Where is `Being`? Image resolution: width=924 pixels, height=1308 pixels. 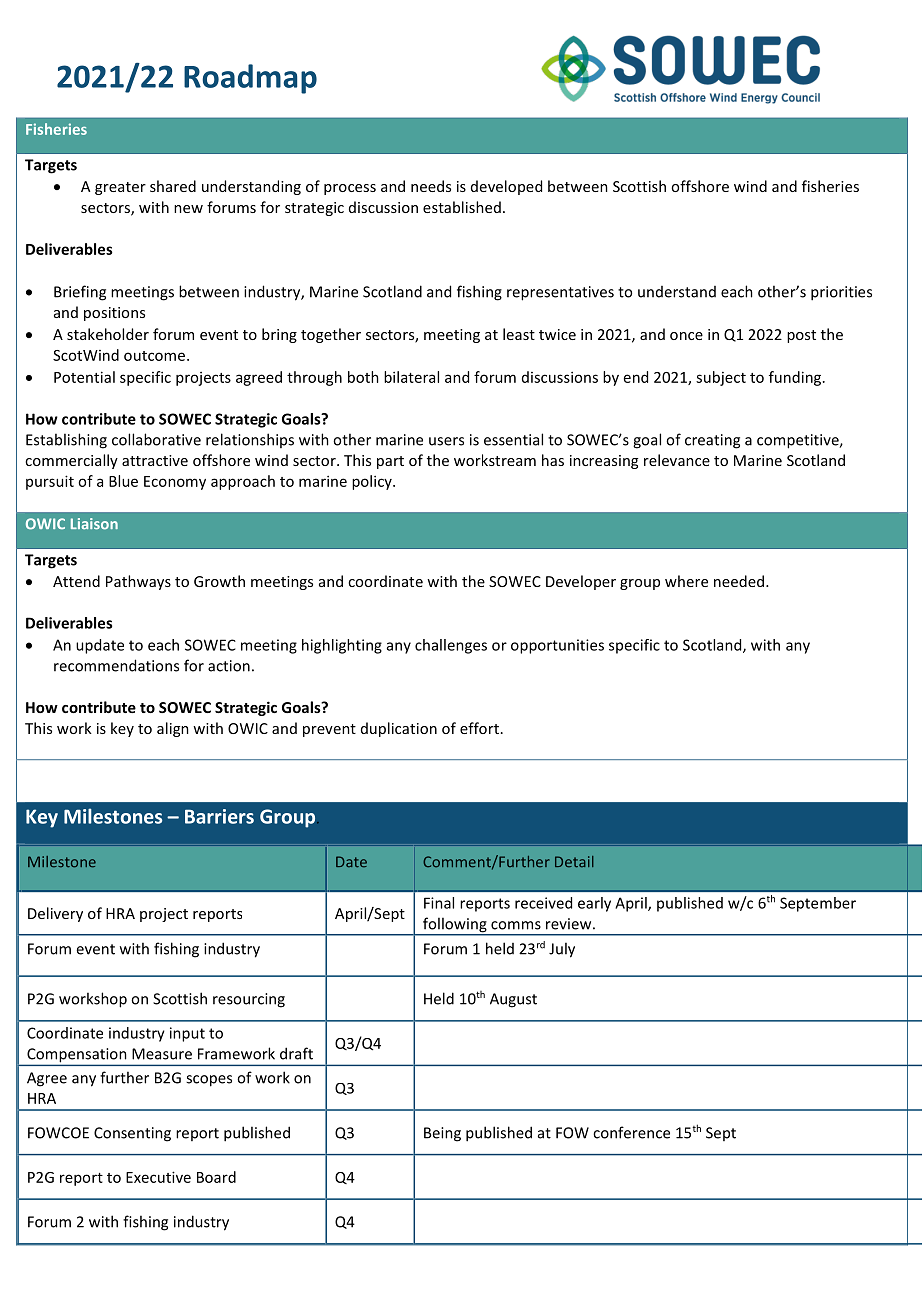 Being is located at coordinates (442, 1134).
